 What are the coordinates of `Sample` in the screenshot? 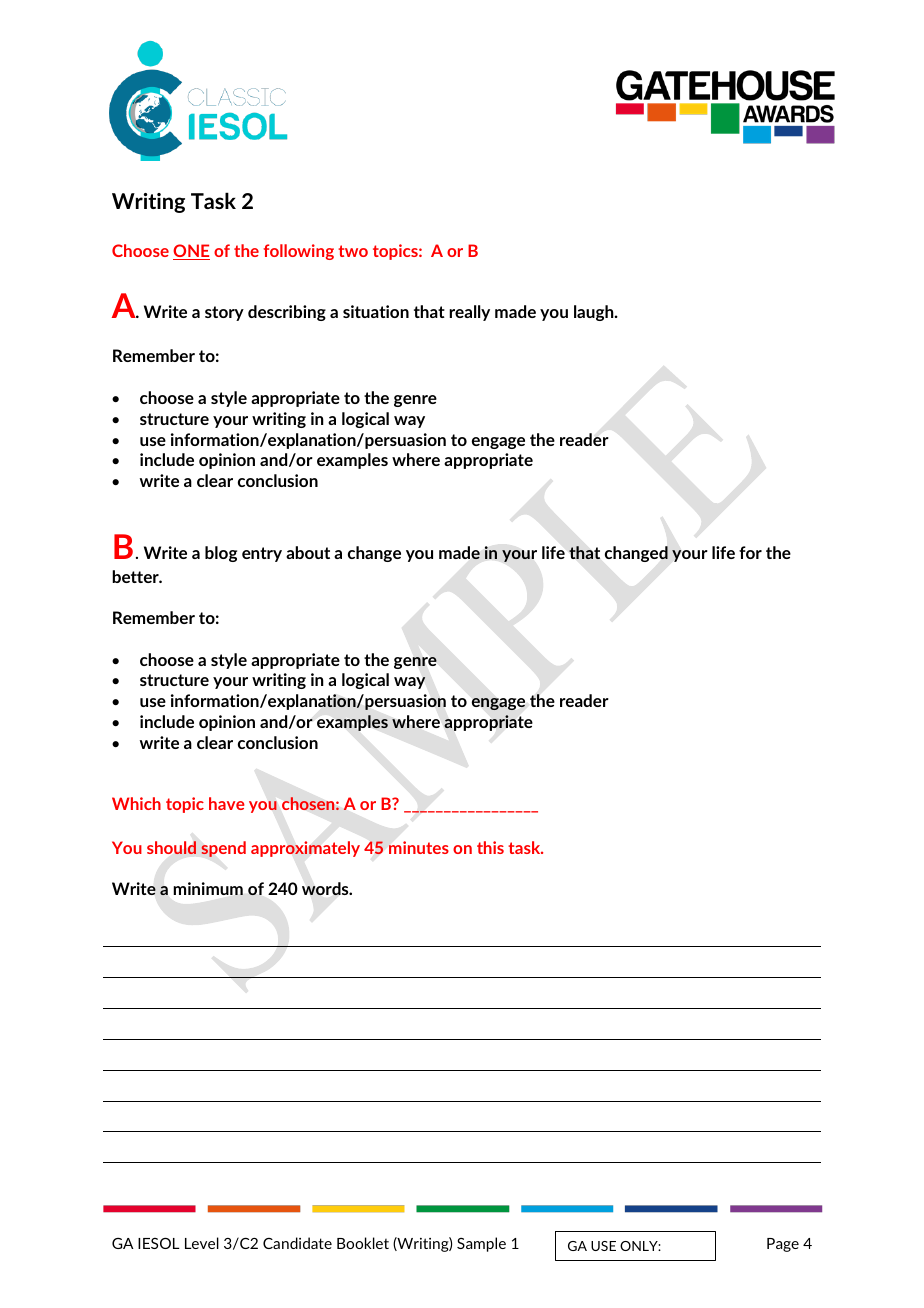 It's located at (481, 1244).
